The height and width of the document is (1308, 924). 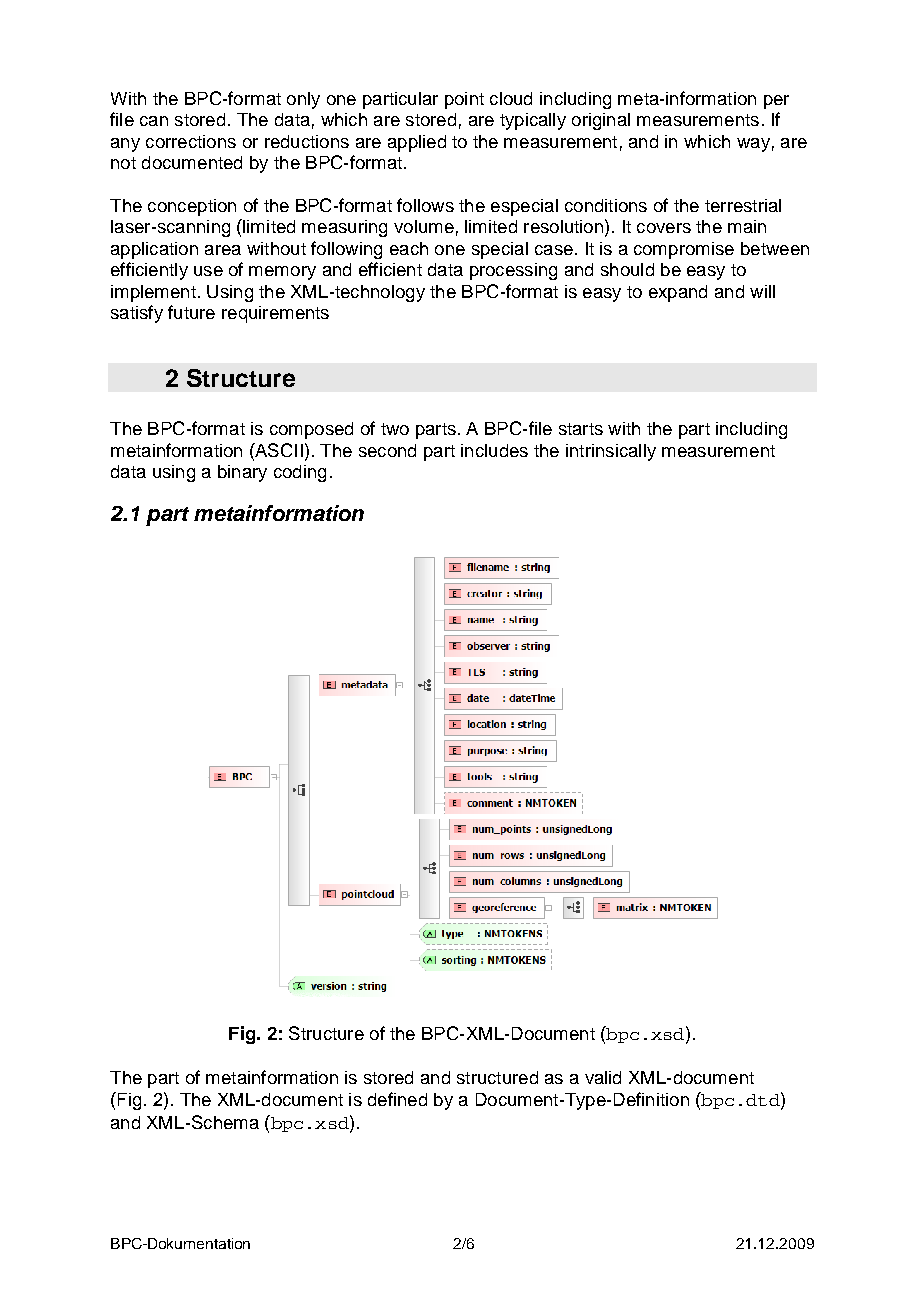 I want to click on applied, so click(x=417, y=143).
